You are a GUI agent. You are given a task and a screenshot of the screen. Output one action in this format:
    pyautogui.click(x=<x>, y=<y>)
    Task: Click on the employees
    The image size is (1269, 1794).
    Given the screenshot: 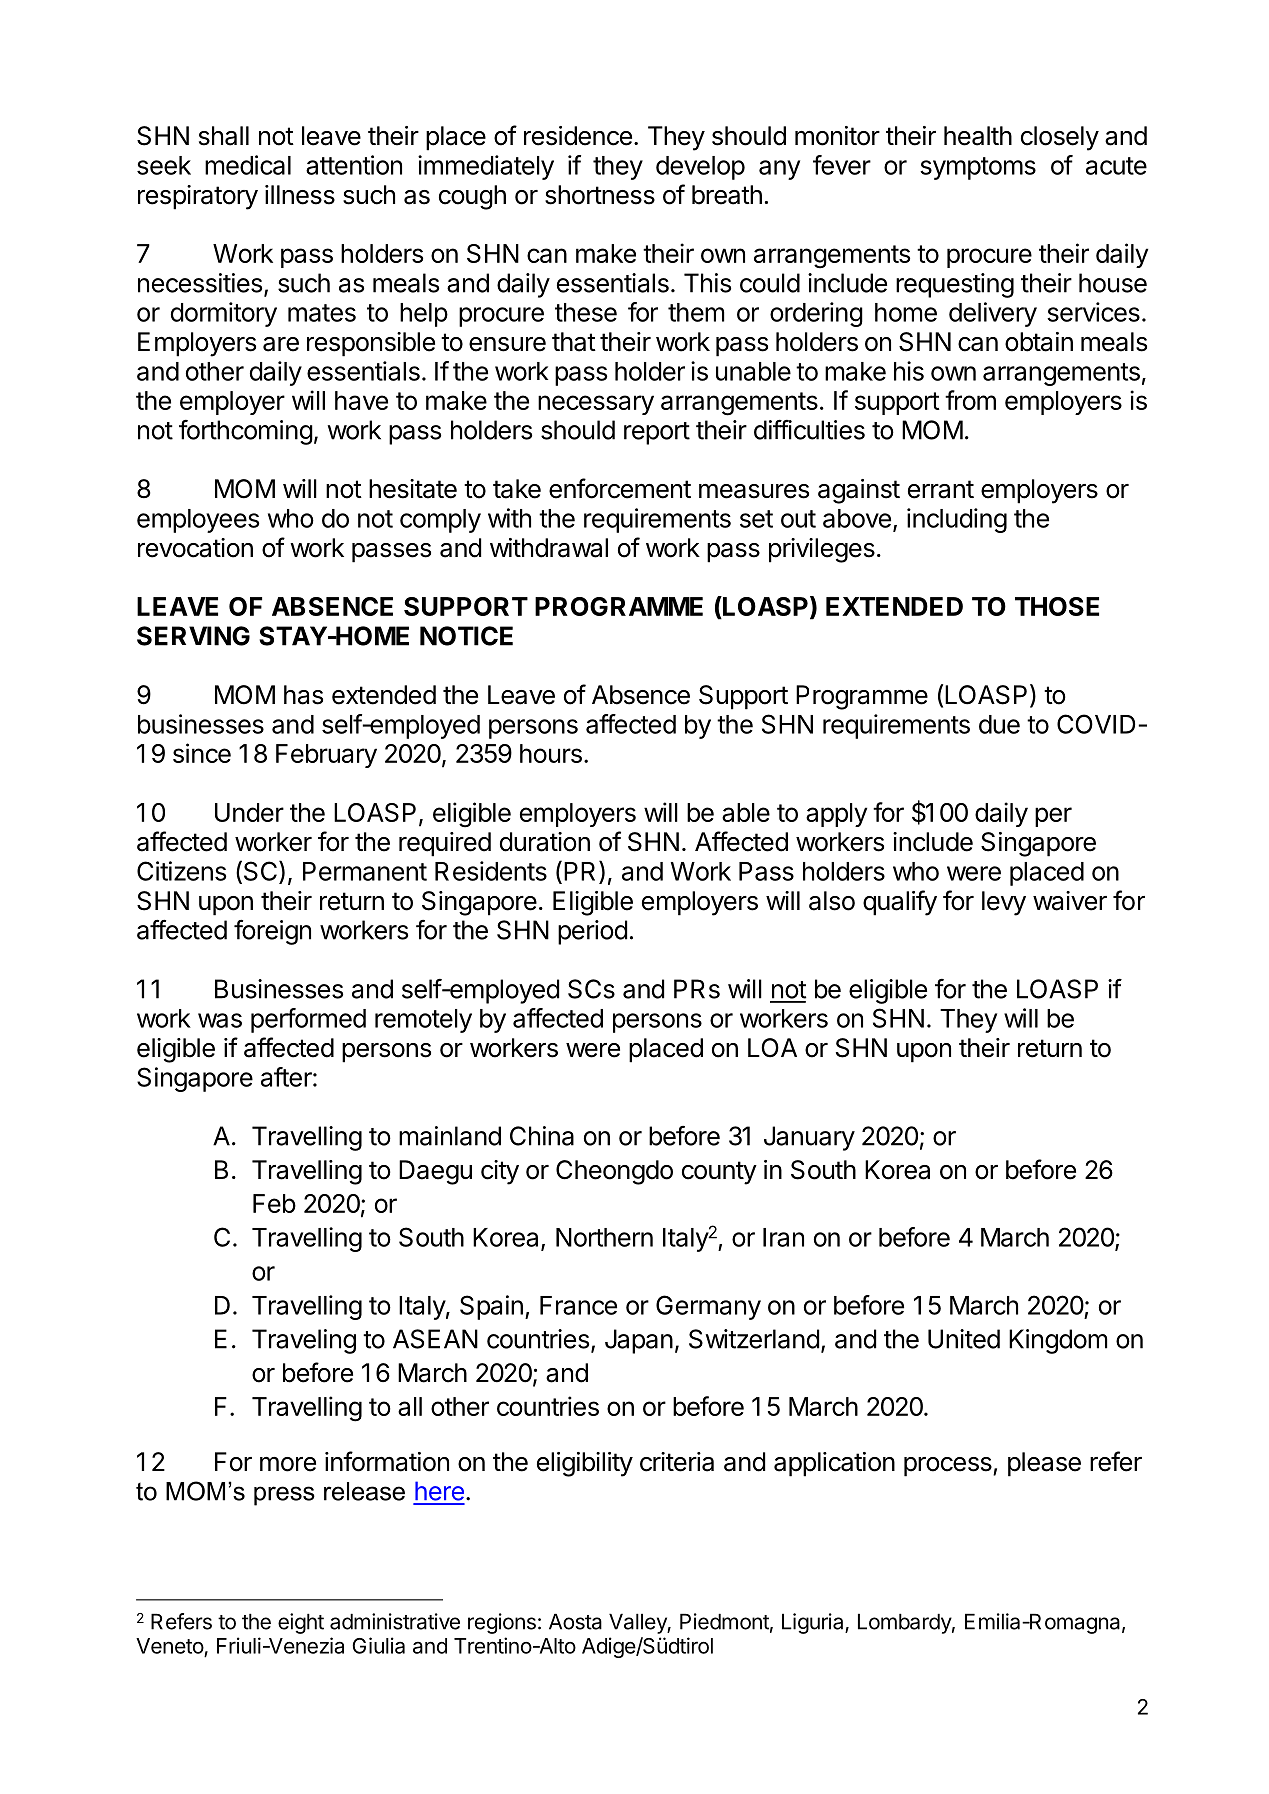 What is the action you would take?
    pyautogui.click(x=198, y=521)
